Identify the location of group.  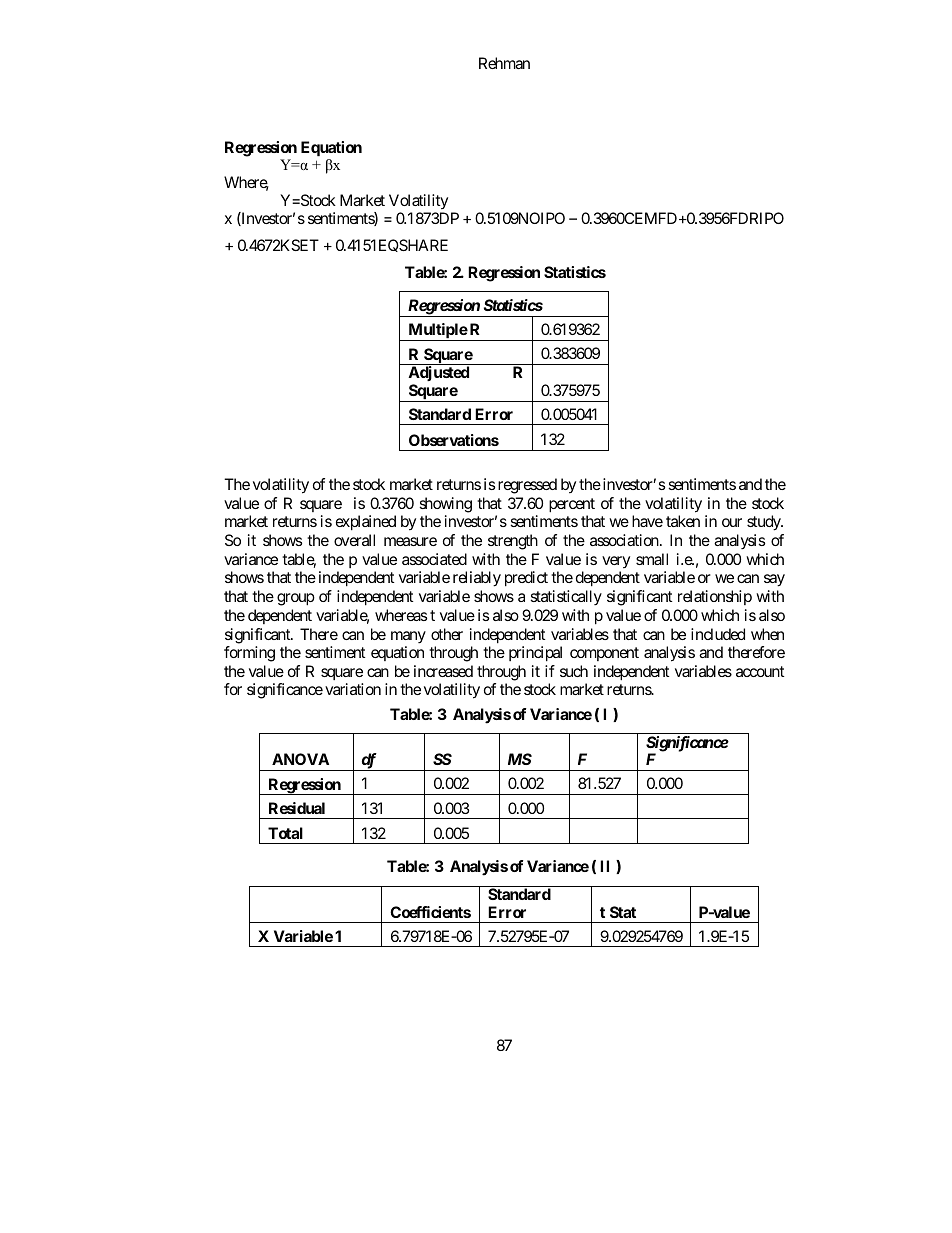
(296, 599).
